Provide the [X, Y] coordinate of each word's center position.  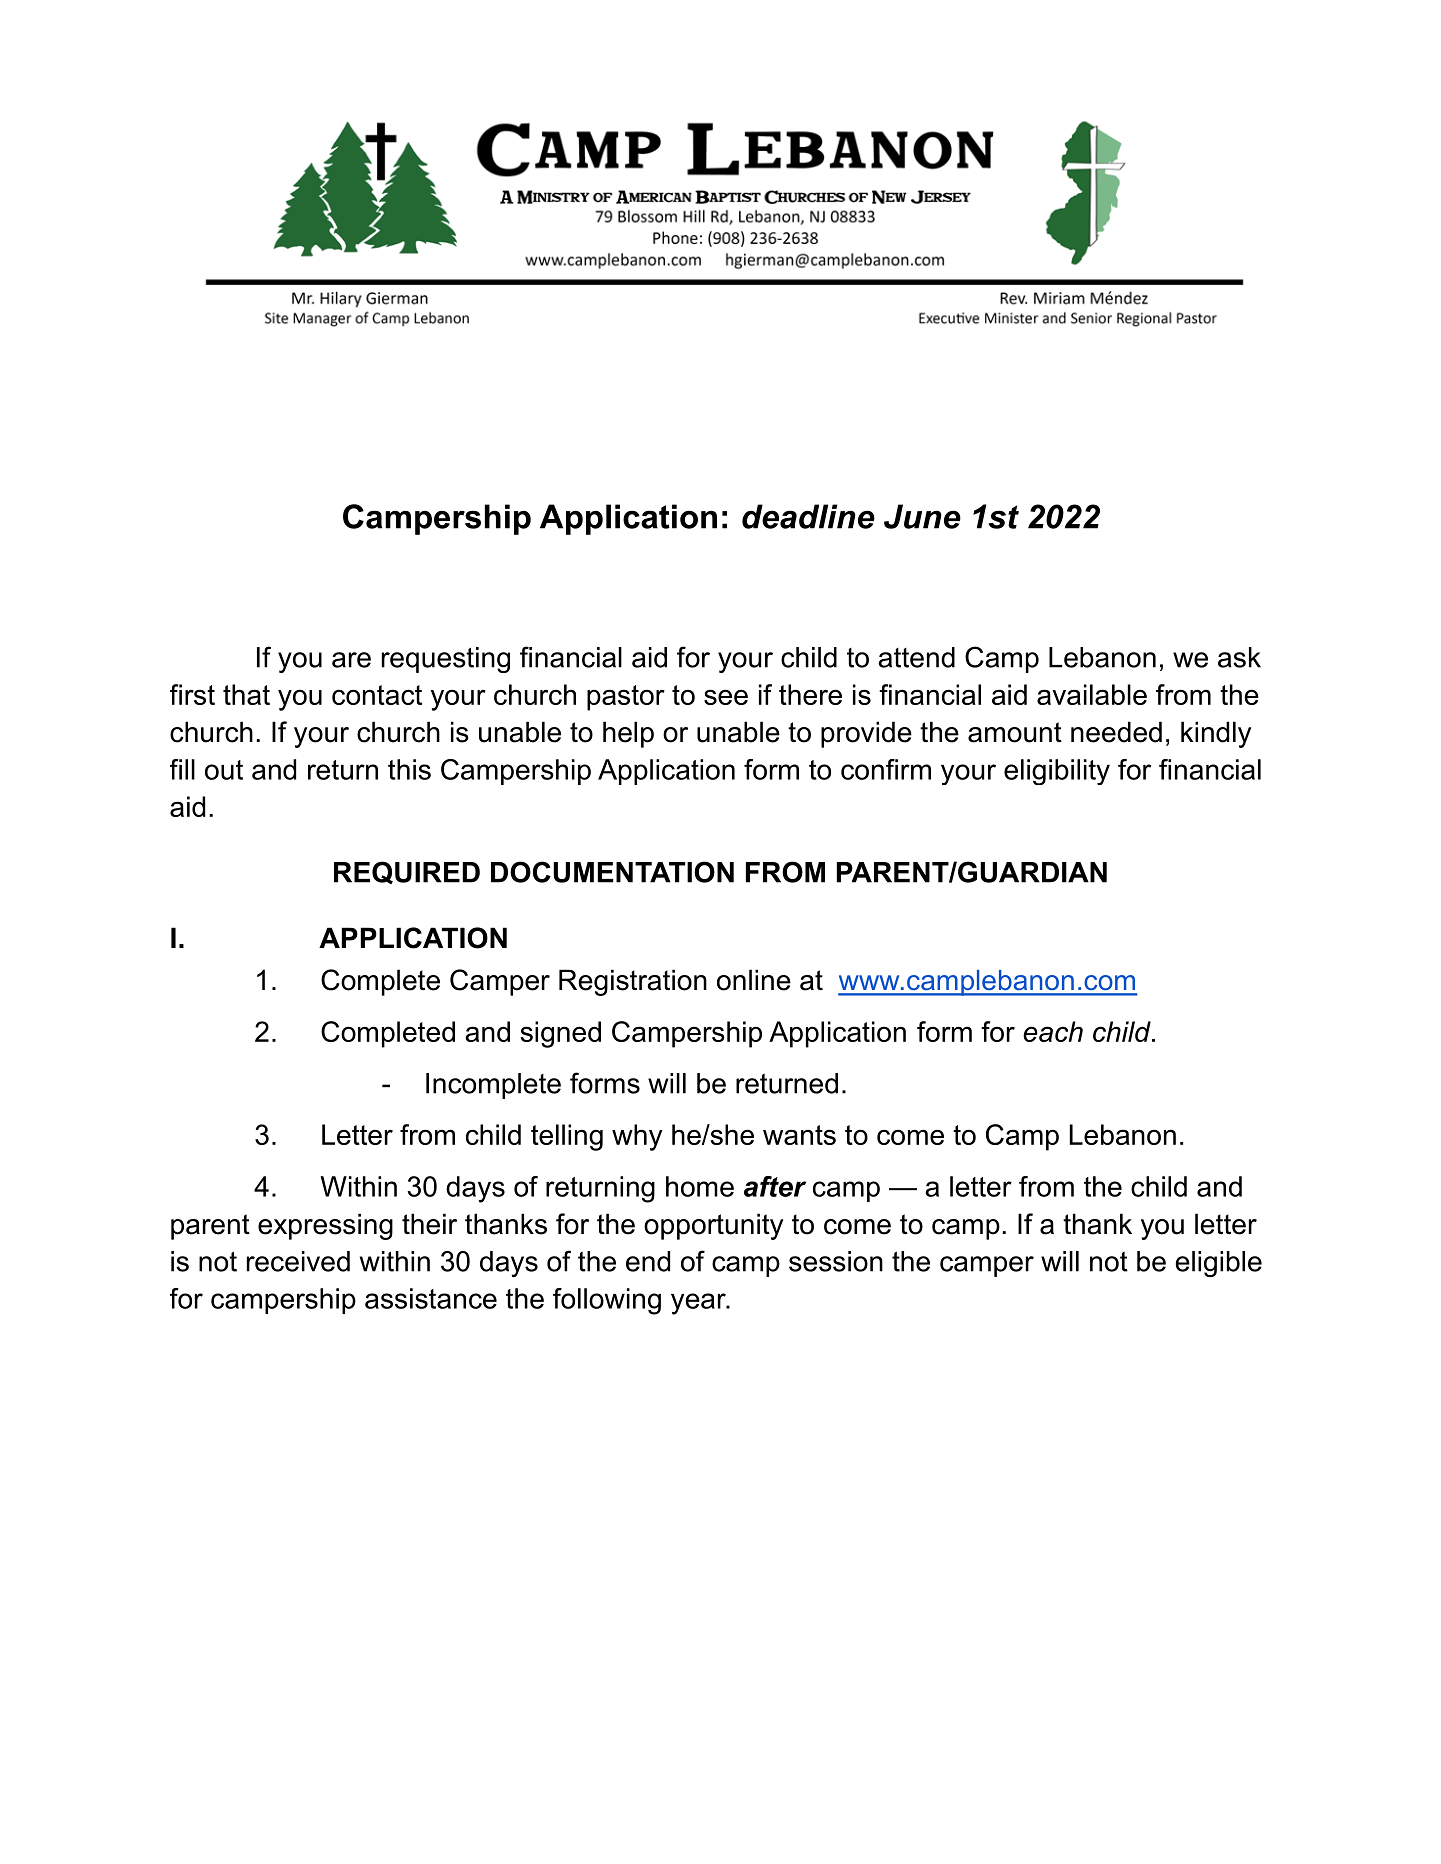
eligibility [1057, 772]
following [607, 1301]
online [754, 980]
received [298, 1261]
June [922, 516]
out [224, 770]
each [1053, 1031]
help [628, 734]
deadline [808, 516]
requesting [446, 660]
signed [560, 1034]
